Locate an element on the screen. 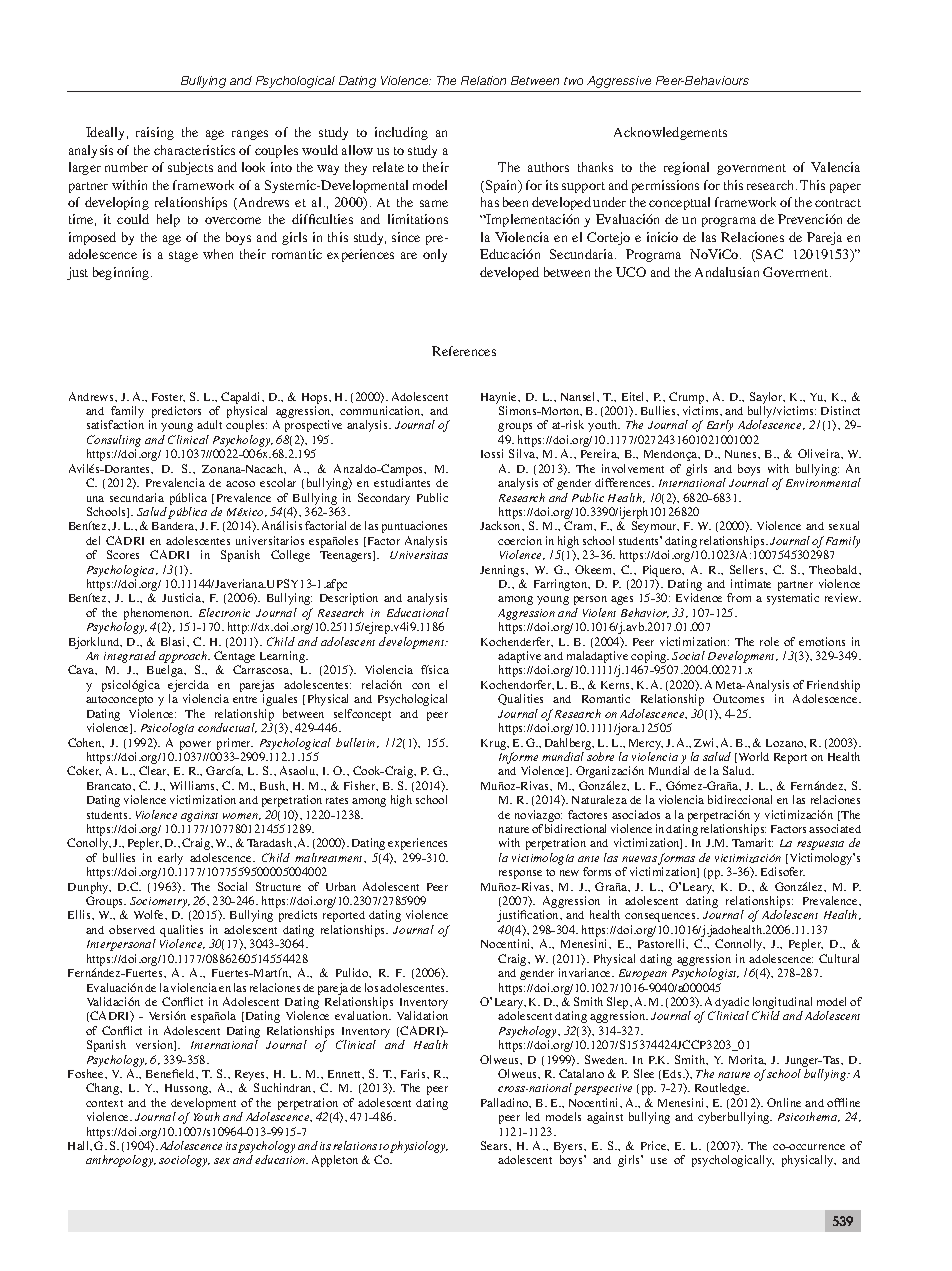 The height and width of the screenshot is (1271, 952). sociology is located at coordinates (184, 1161).
